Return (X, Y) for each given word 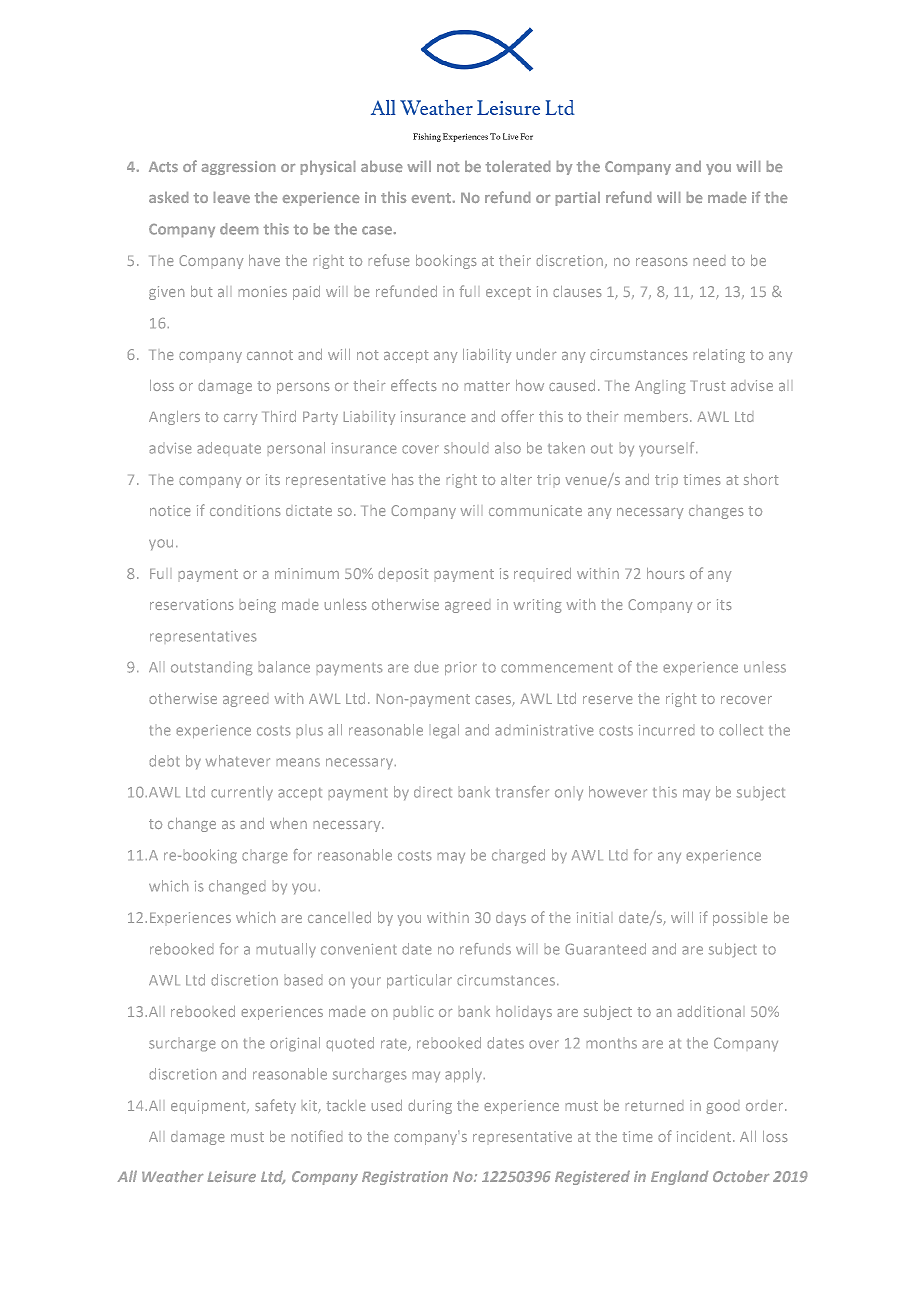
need (709, 262)
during (430, 1107)
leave (232, 197)
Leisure (232, 1176)
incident (705, 1136)
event (431, 198)
